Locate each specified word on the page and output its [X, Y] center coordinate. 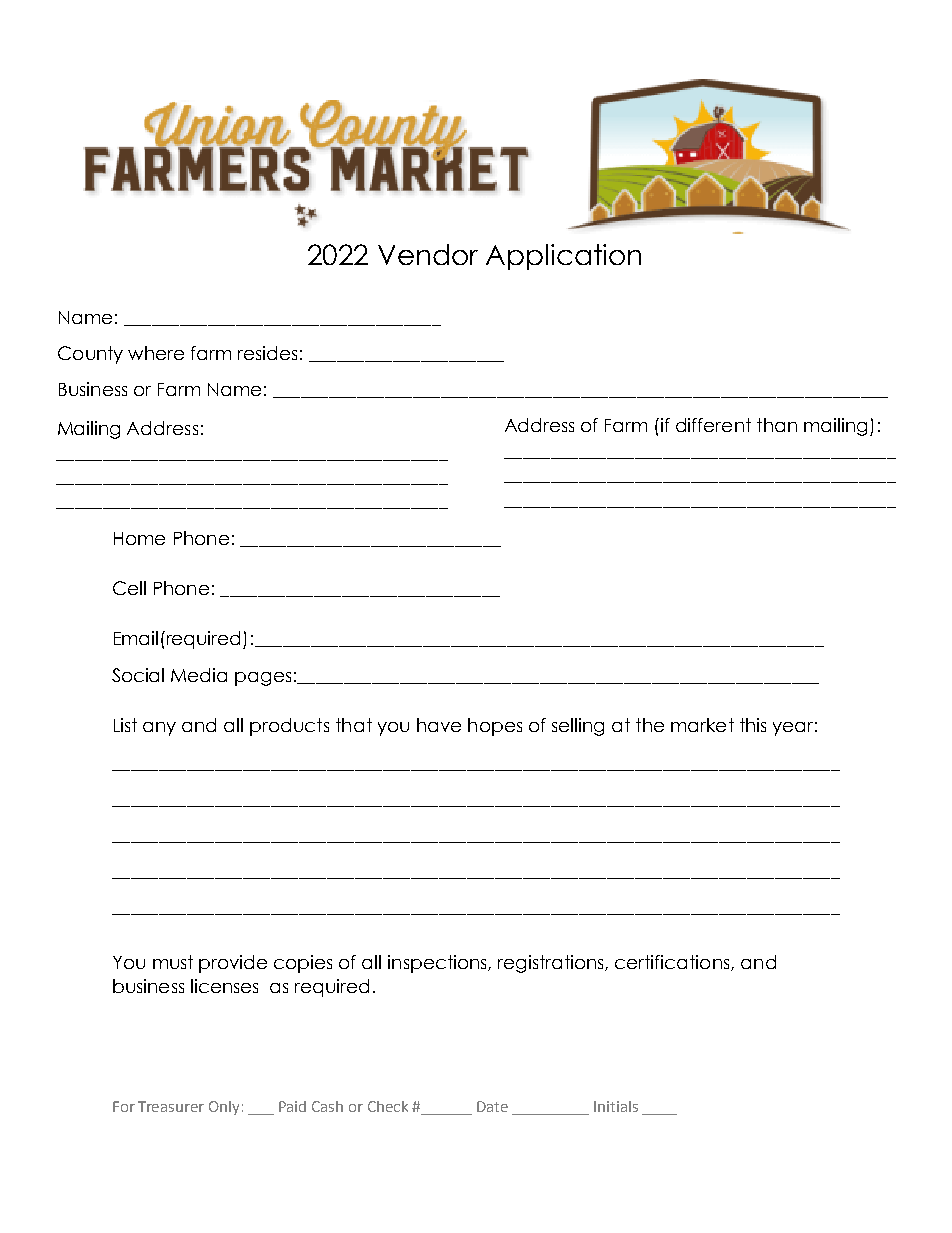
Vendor [428, 254]
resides [267, 353]
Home [139, 538]
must [173, 962]
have [439, 725]
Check [388, 1106]
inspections [438, 964]
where [156, 353]
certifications [673, 963]
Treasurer [171, 1106]
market [702, 725]
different [713, 425]
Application [563, 257]
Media [199, 675]
